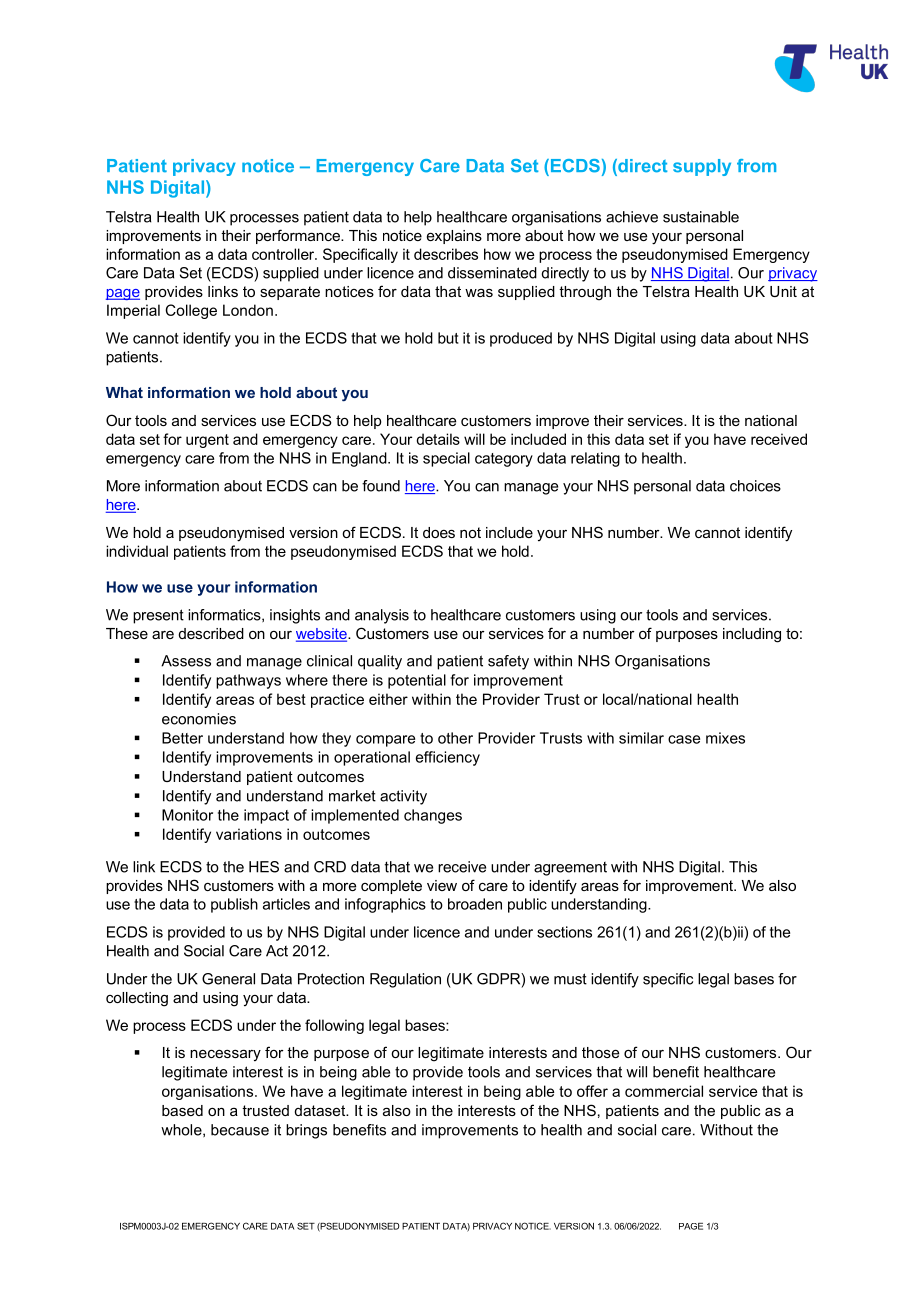 The width and height of the screenshot is (924, 1309). I want to click on including, so click(752, 635).
